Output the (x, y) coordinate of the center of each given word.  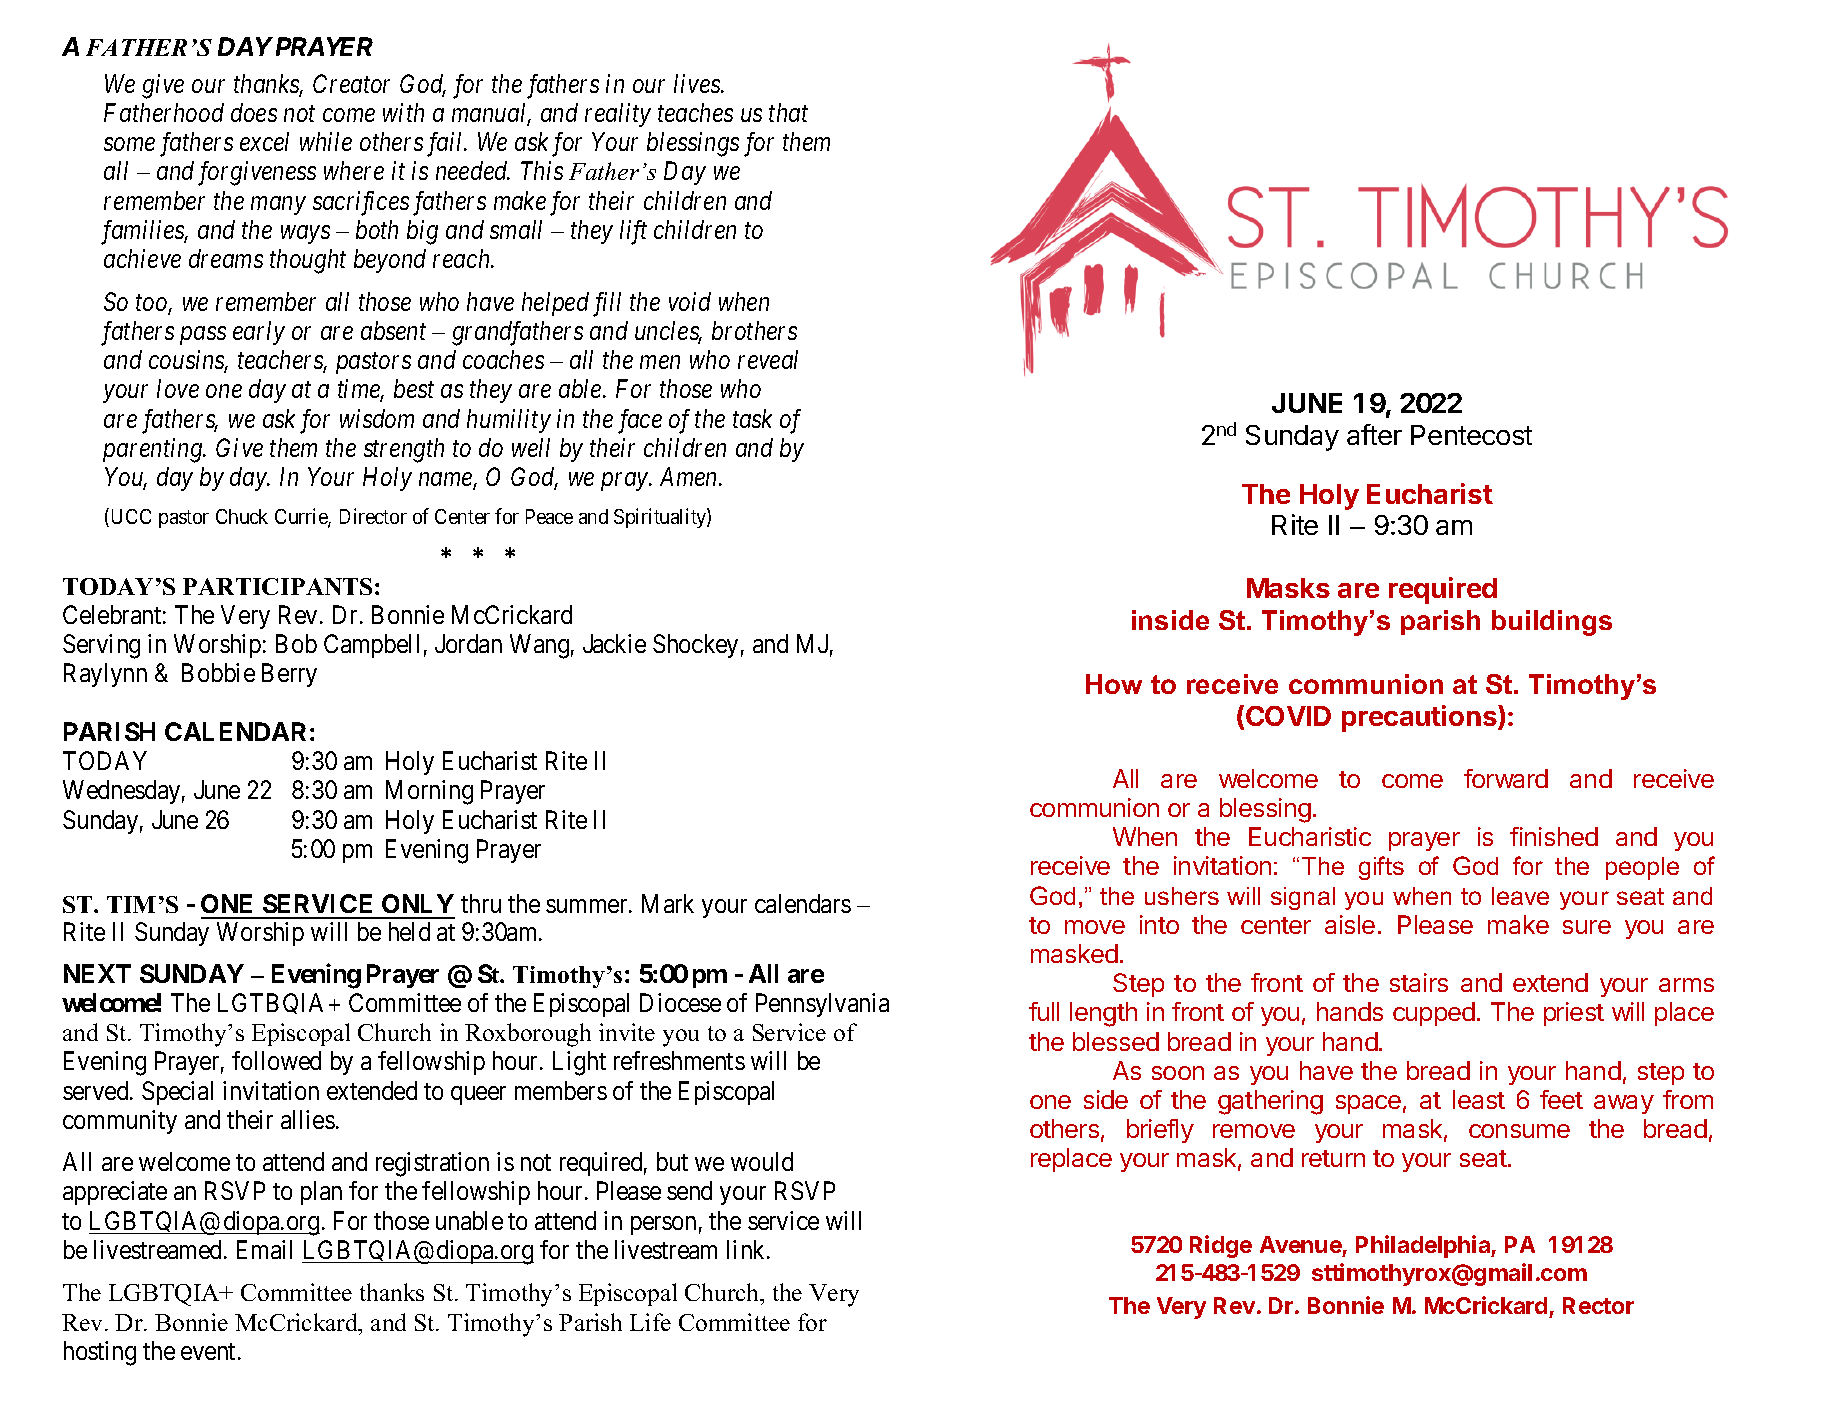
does (254, 112)
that (788, 112)
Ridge (1221, 1246)
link (747, 1249)
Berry (289, 675)
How (1114, 684)
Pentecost (1471, 435)
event (208, 1351)
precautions (1420, 718)
